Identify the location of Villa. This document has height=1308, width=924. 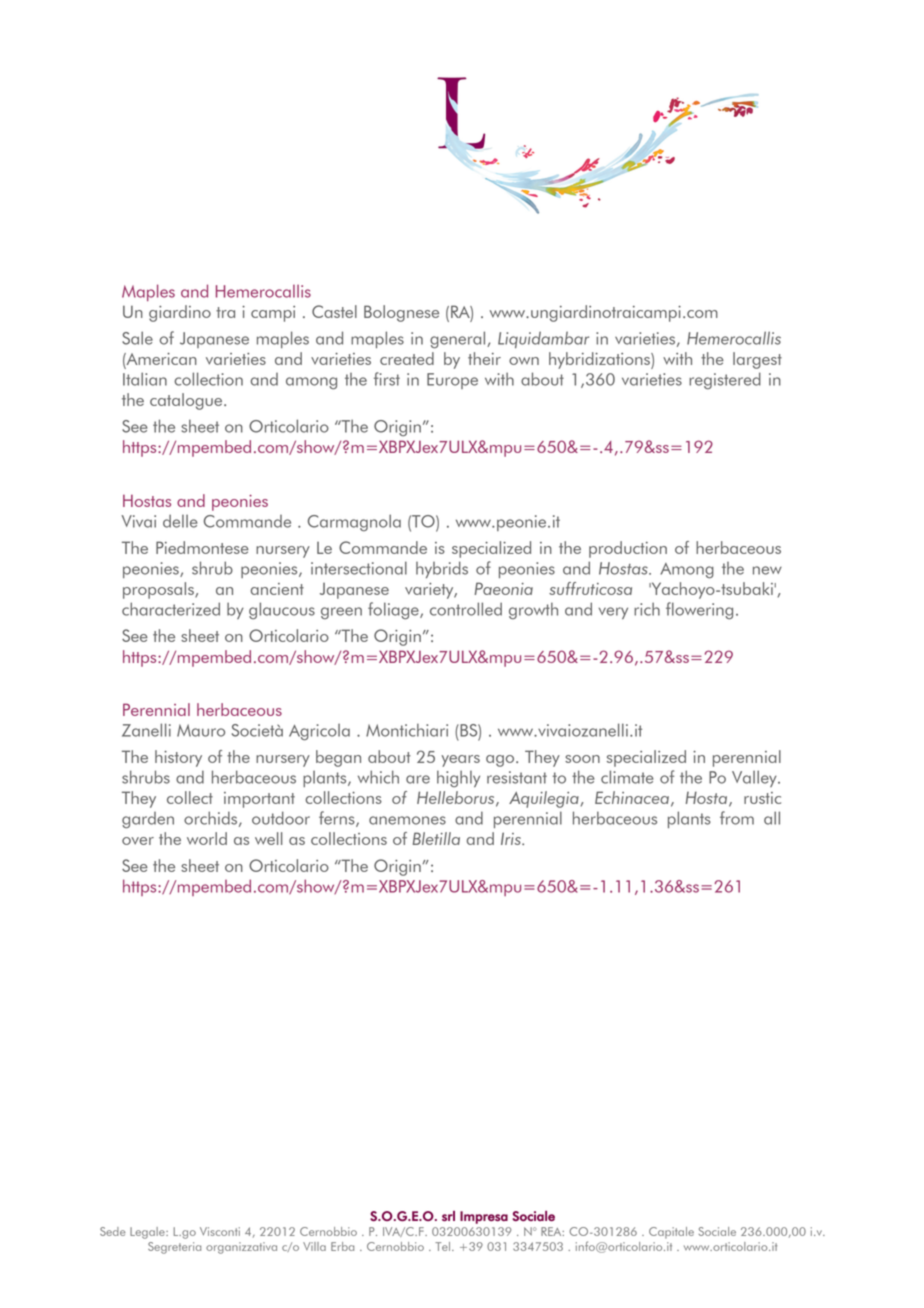
(314, 1246).
